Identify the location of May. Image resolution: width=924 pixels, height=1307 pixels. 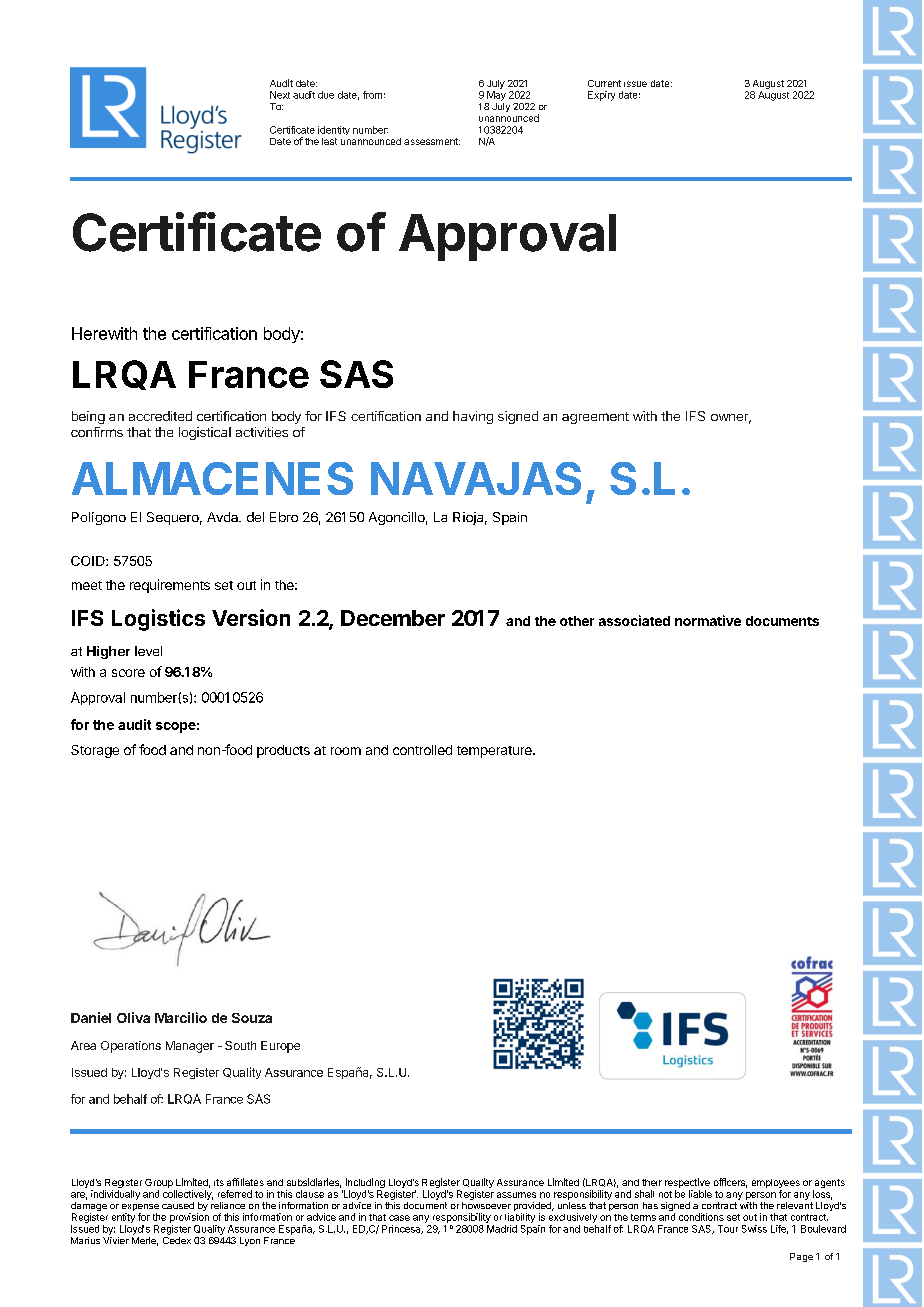
(496, 96).
